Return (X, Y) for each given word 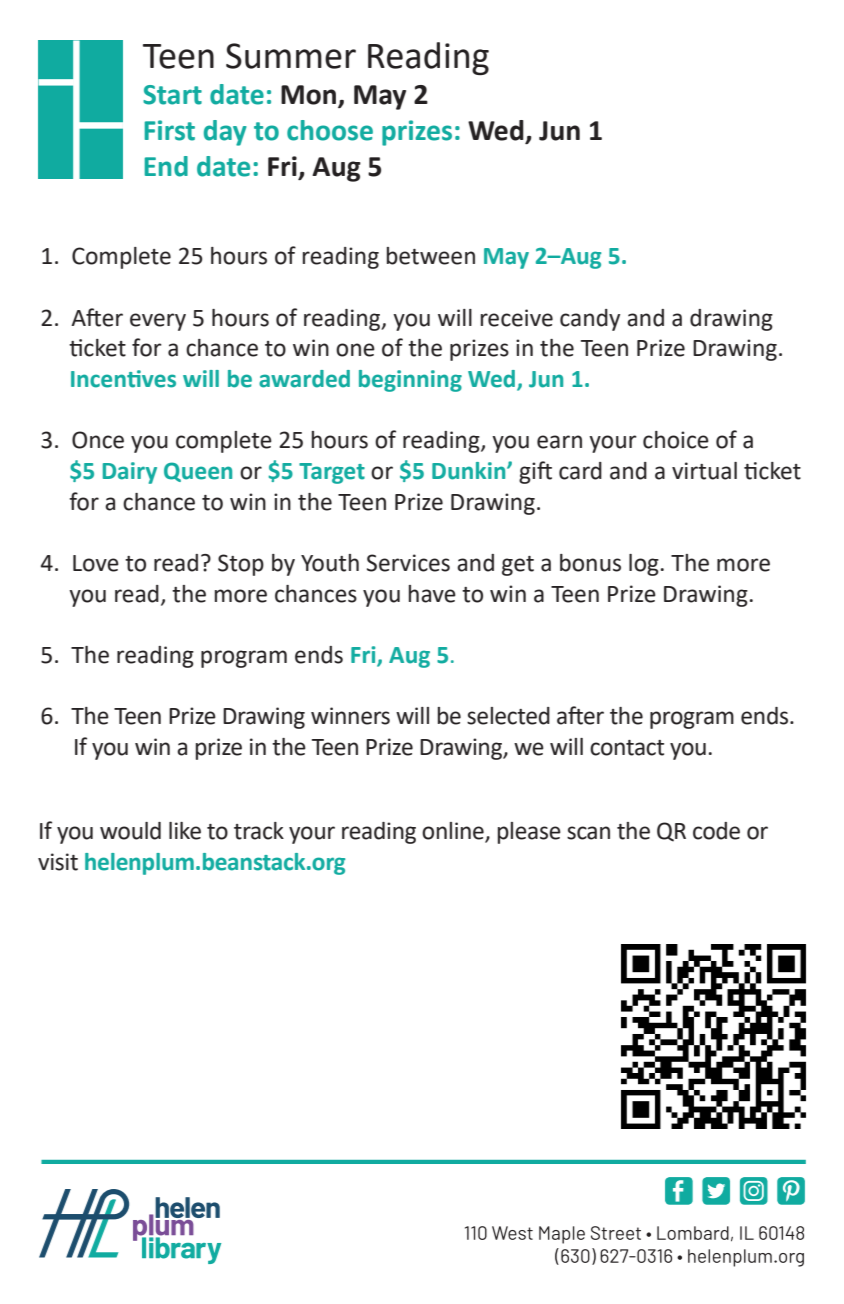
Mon (310, 96)
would (130, 831)
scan (588, 833)
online (454, 832)
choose (330, 130)
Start (172, 95)
